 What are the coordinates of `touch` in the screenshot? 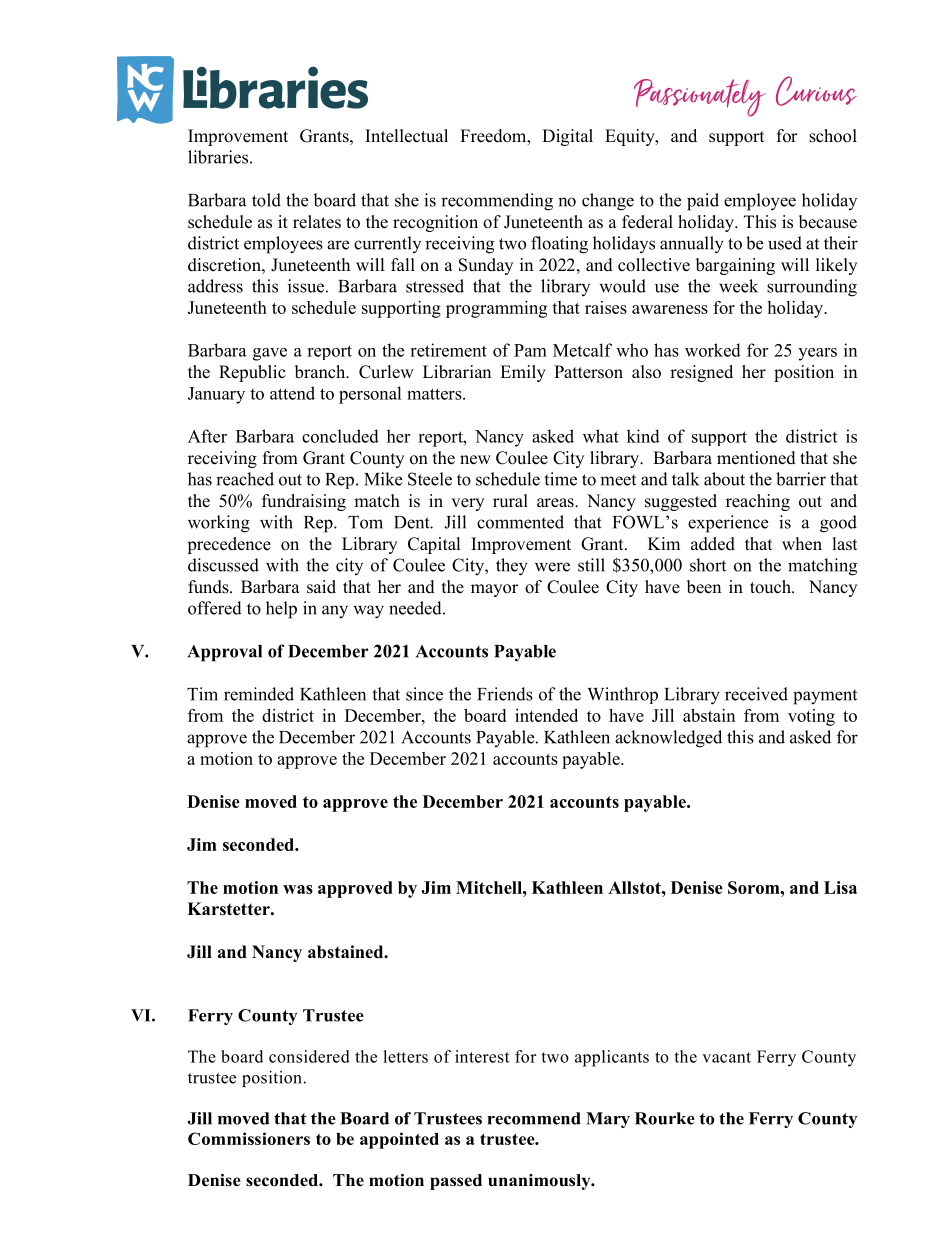 It's located at (771, 587).
